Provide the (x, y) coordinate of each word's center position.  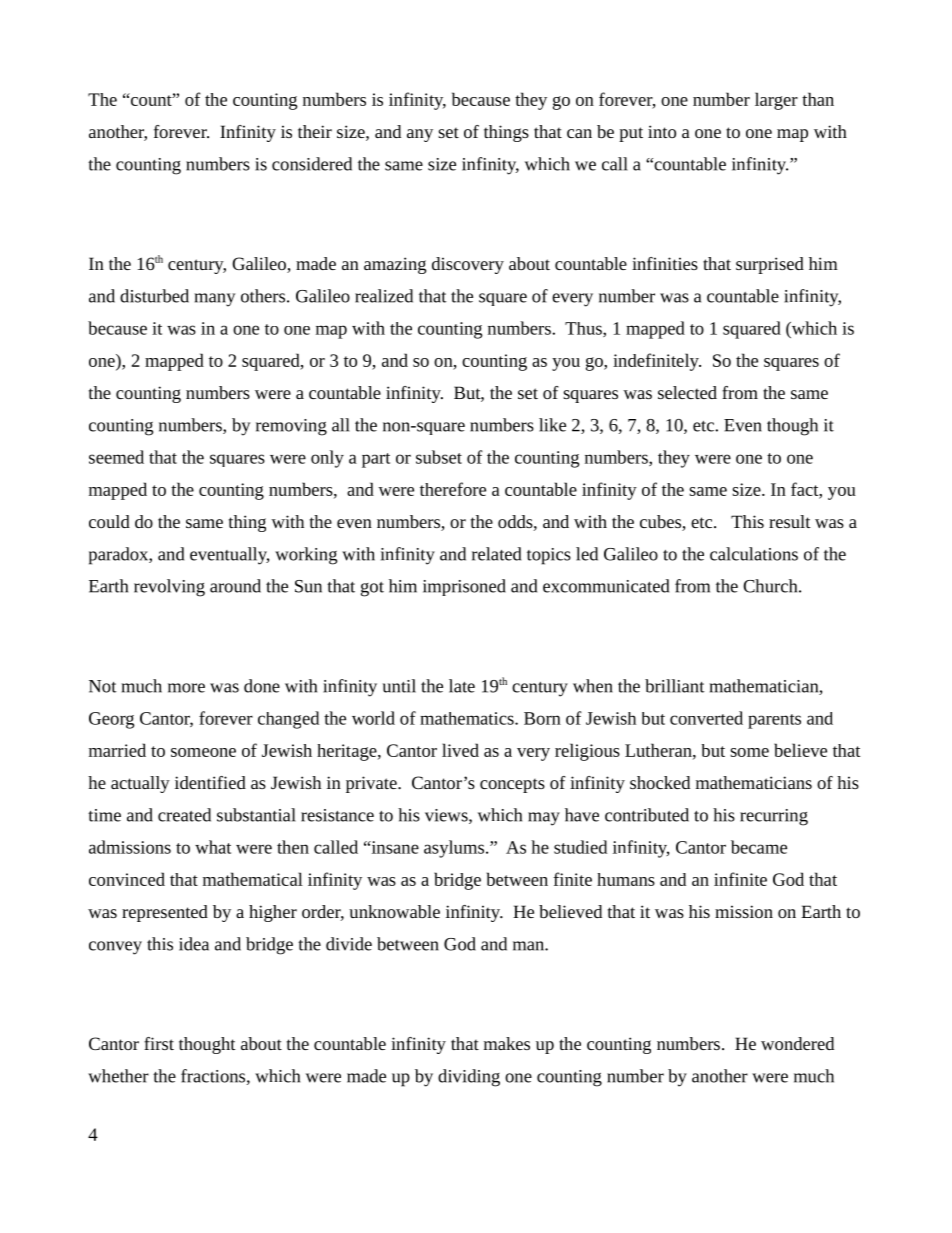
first (159, 1043)
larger (776, 101)
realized (384, 296)
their (315, 131)
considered (312, 164)
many (214, 300)
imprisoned (464, 587)
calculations (754, 554)
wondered (797, 1043)
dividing (469, 1078)
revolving (169, 588)
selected (687, 392)
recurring (774, 817)
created (184, 815)
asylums (454, 849)
